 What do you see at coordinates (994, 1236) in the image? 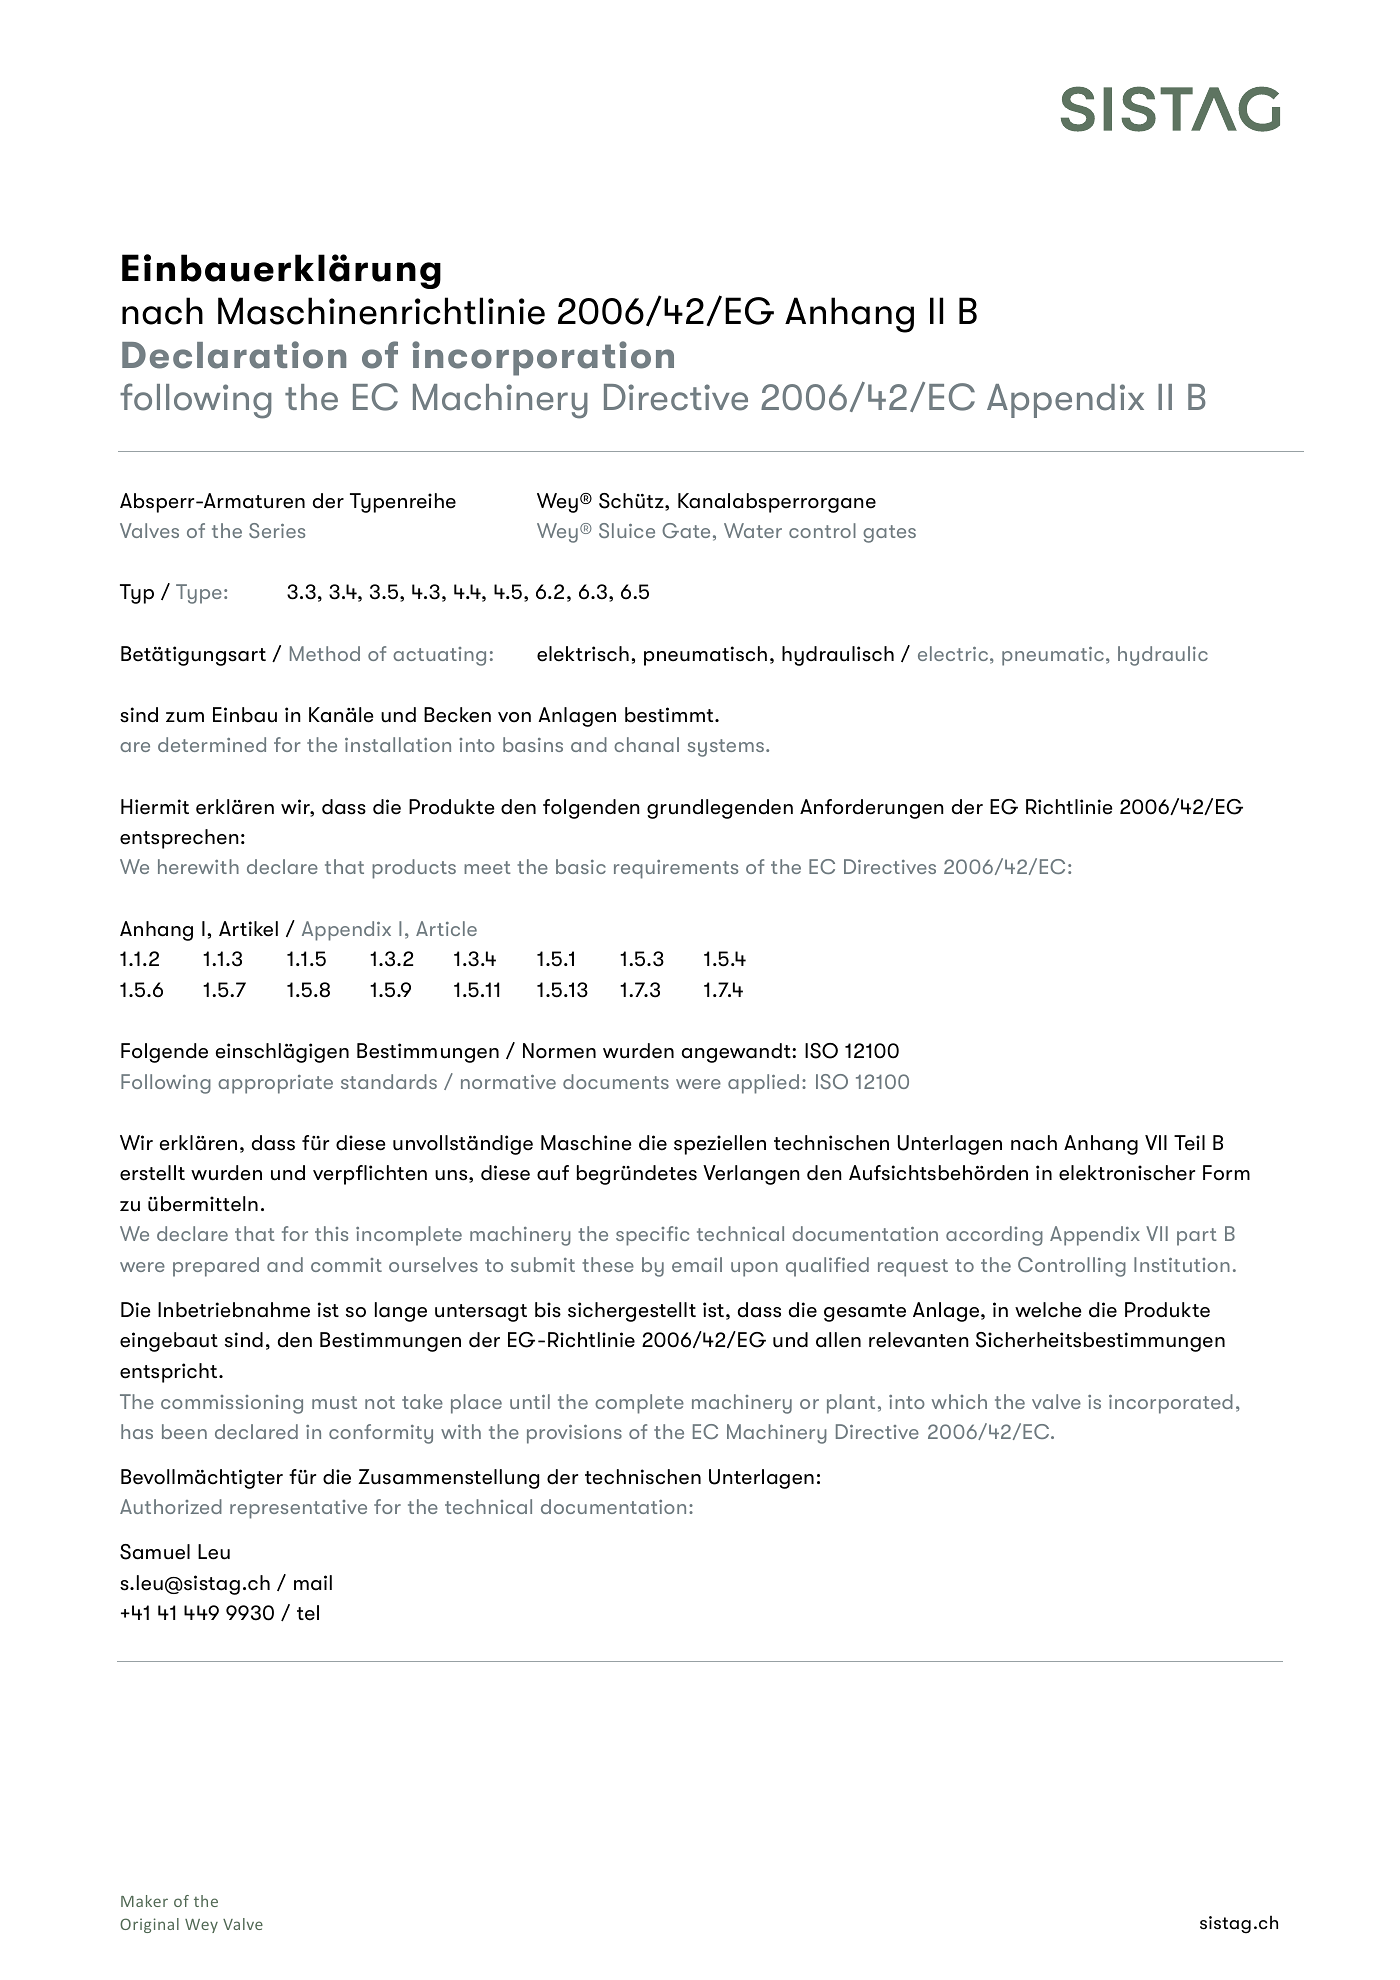
I see `according` at bounding box center [994, 1236].
